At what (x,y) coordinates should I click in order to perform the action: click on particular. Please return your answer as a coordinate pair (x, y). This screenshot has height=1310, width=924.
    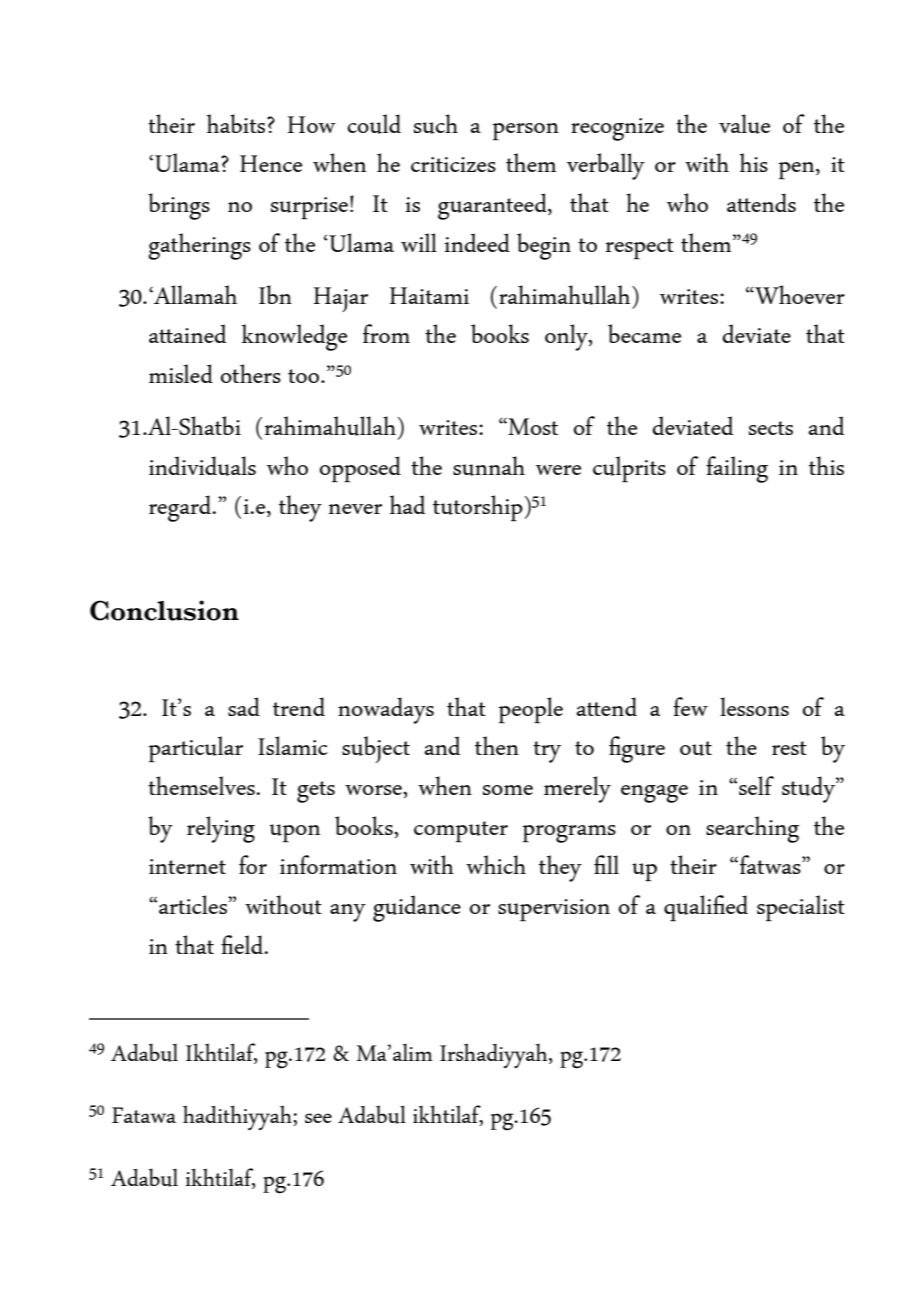
    Looking at the image, I should click on (195, 749).
